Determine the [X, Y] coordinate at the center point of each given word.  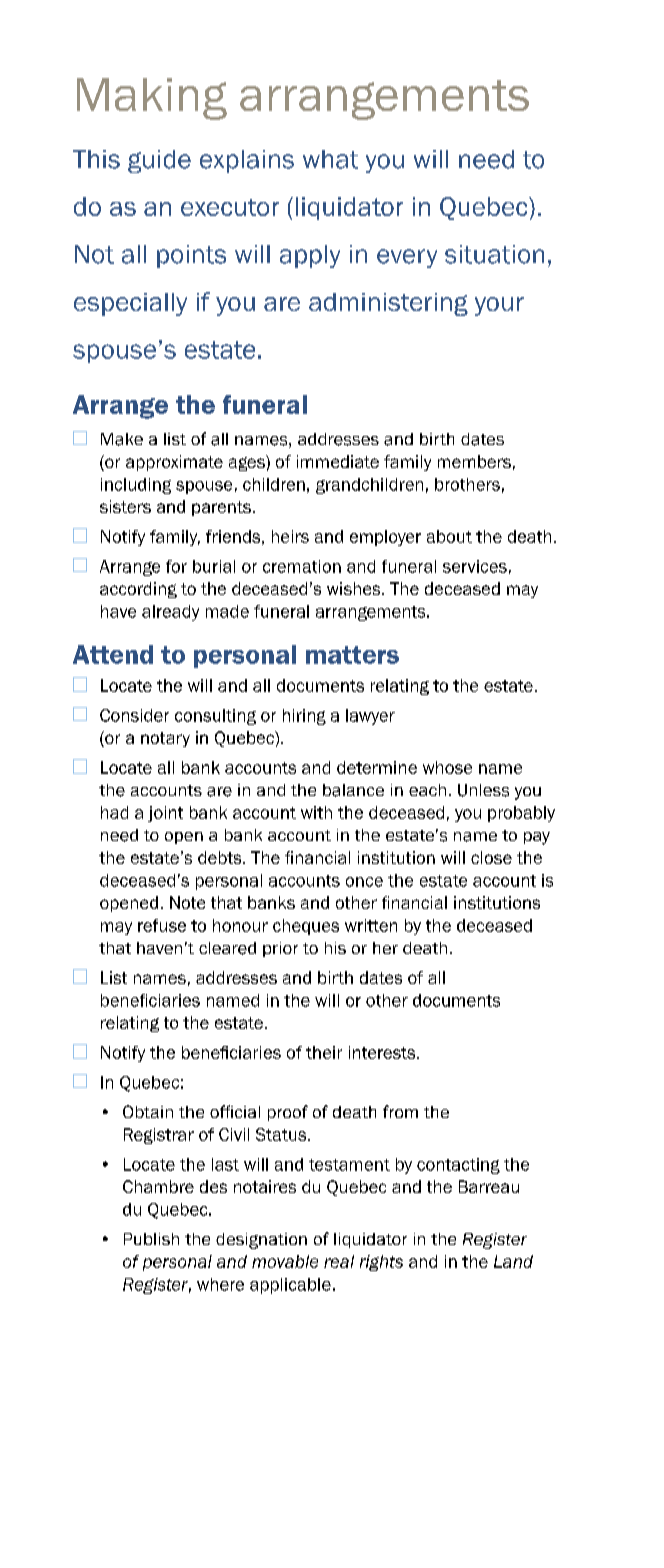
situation [494, 254]
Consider [134, 715]
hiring [304, 717]
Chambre [158, 1186]
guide [159, 161]
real [339, 1261]
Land [513, 1261]
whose [447, 767]
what [330, 159]
